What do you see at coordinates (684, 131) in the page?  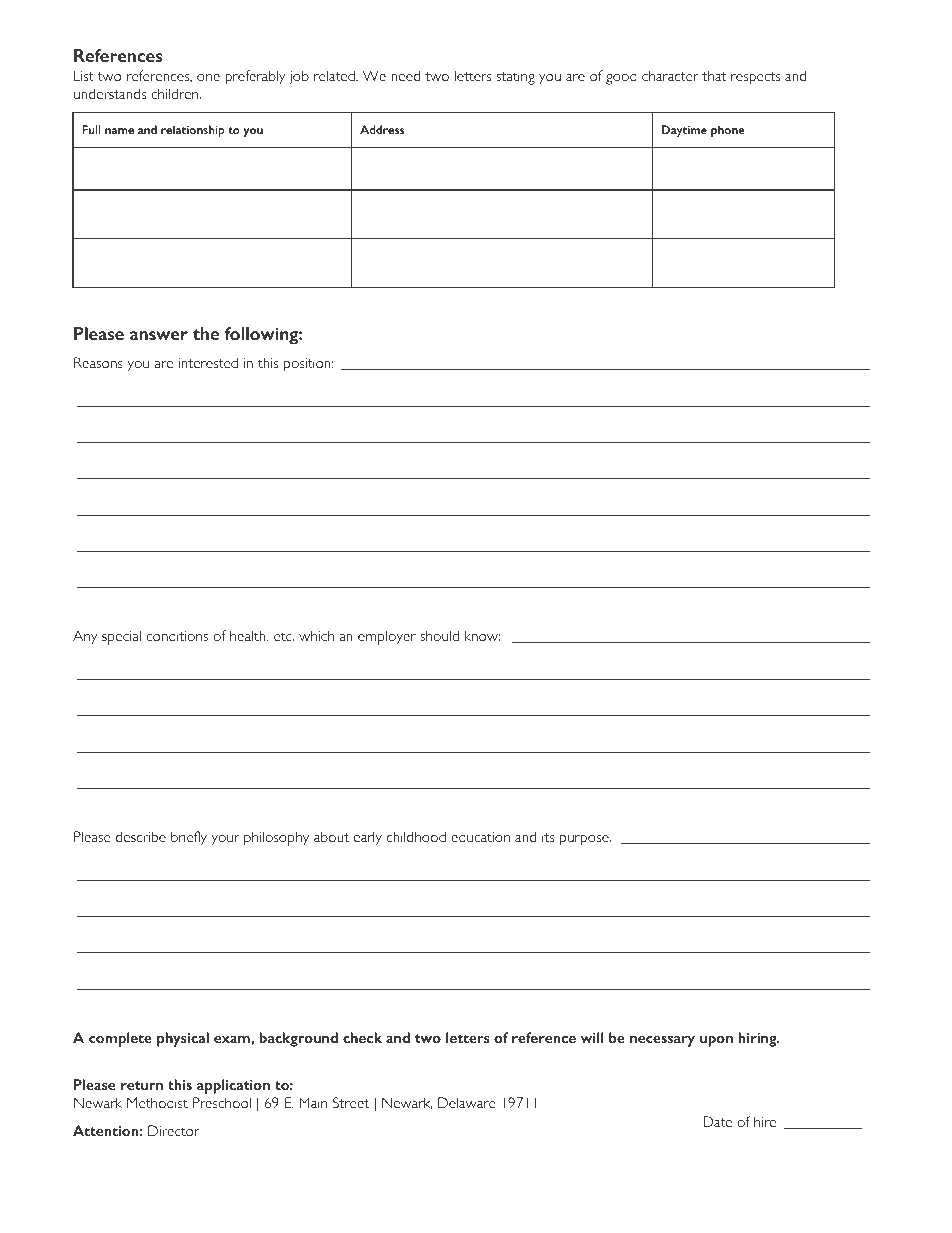 I see `Daytime` at bounding box center [684, 131].
